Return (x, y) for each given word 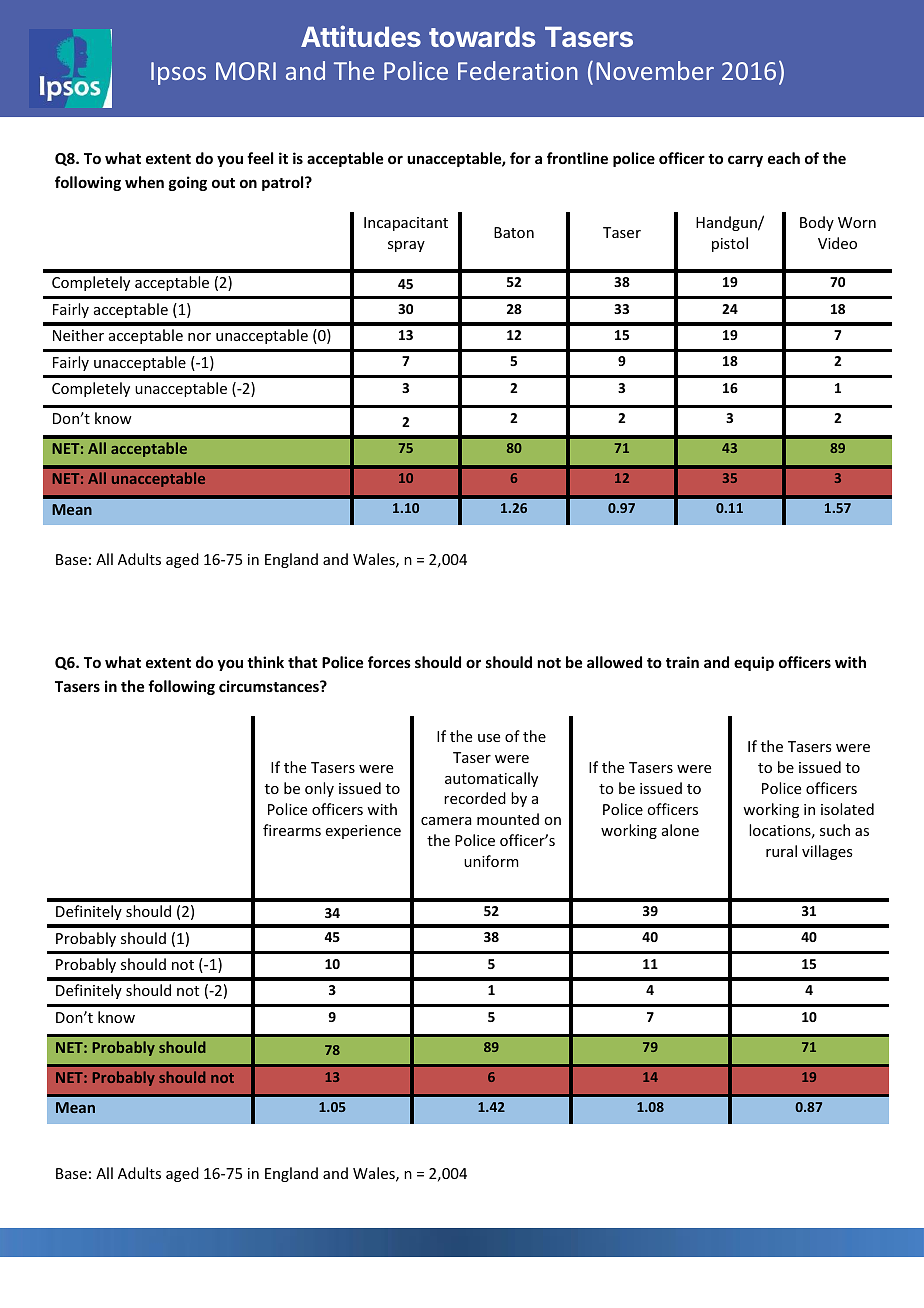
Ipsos (178, 73)
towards (482, 37)
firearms (292, 830)
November (655, 70)
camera (446, 821)
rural (781, 851)
